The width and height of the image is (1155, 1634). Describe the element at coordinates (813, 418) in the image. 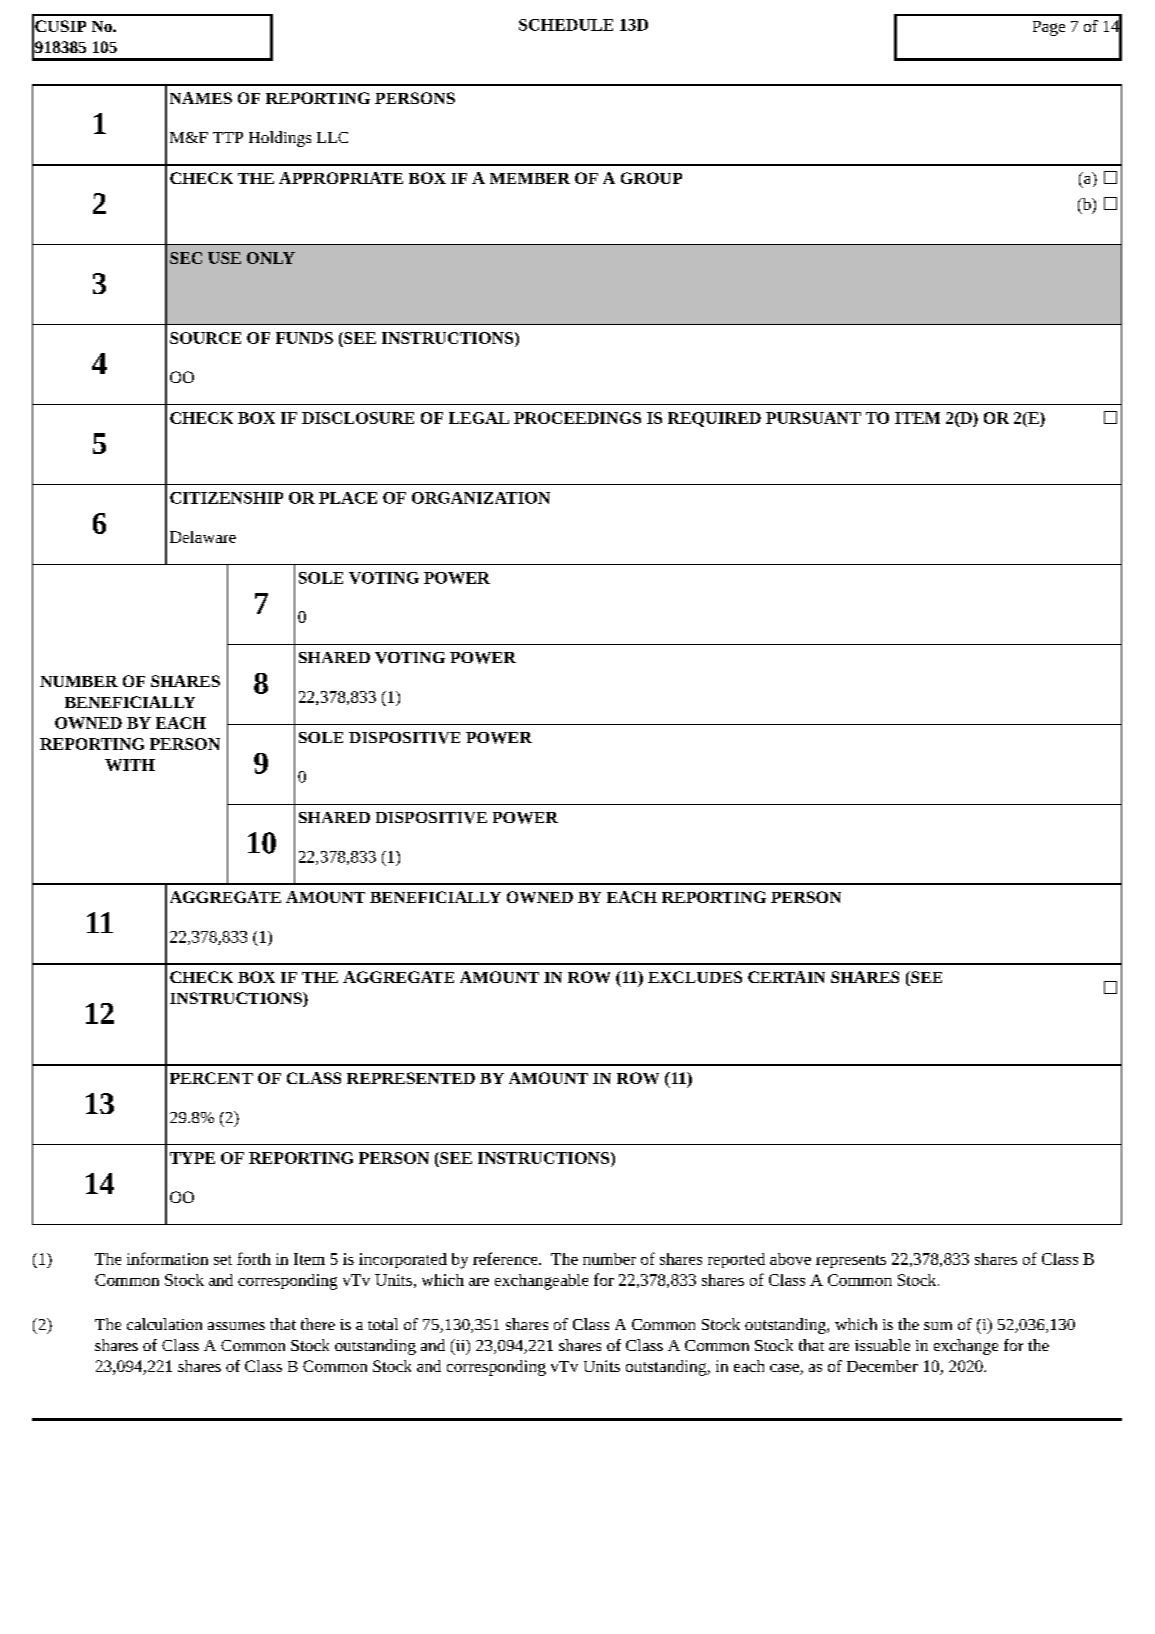

I see `PURSUANT` at that location.
